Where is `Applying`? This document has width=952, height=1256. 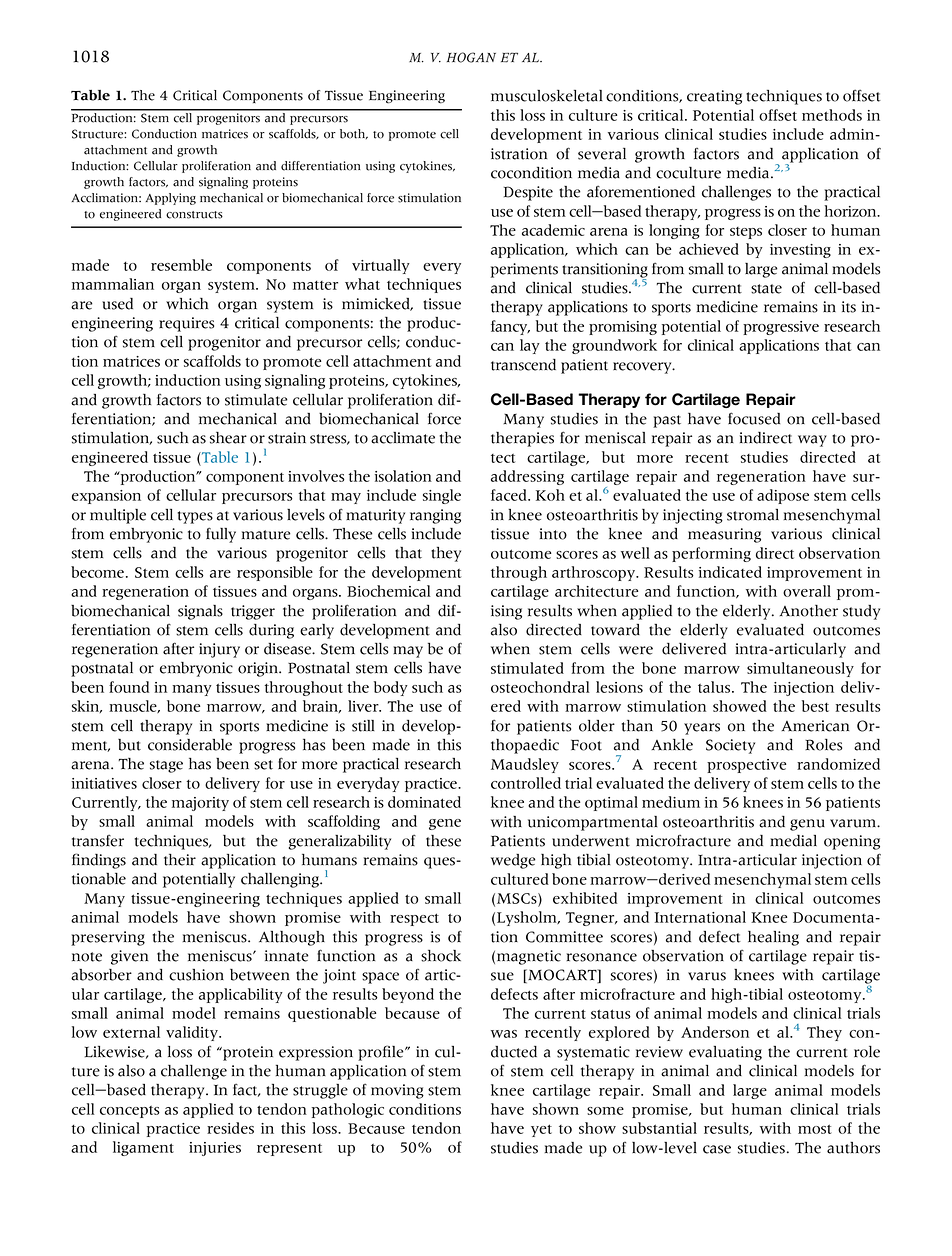
Applying is located at coordinates (171, 199).
